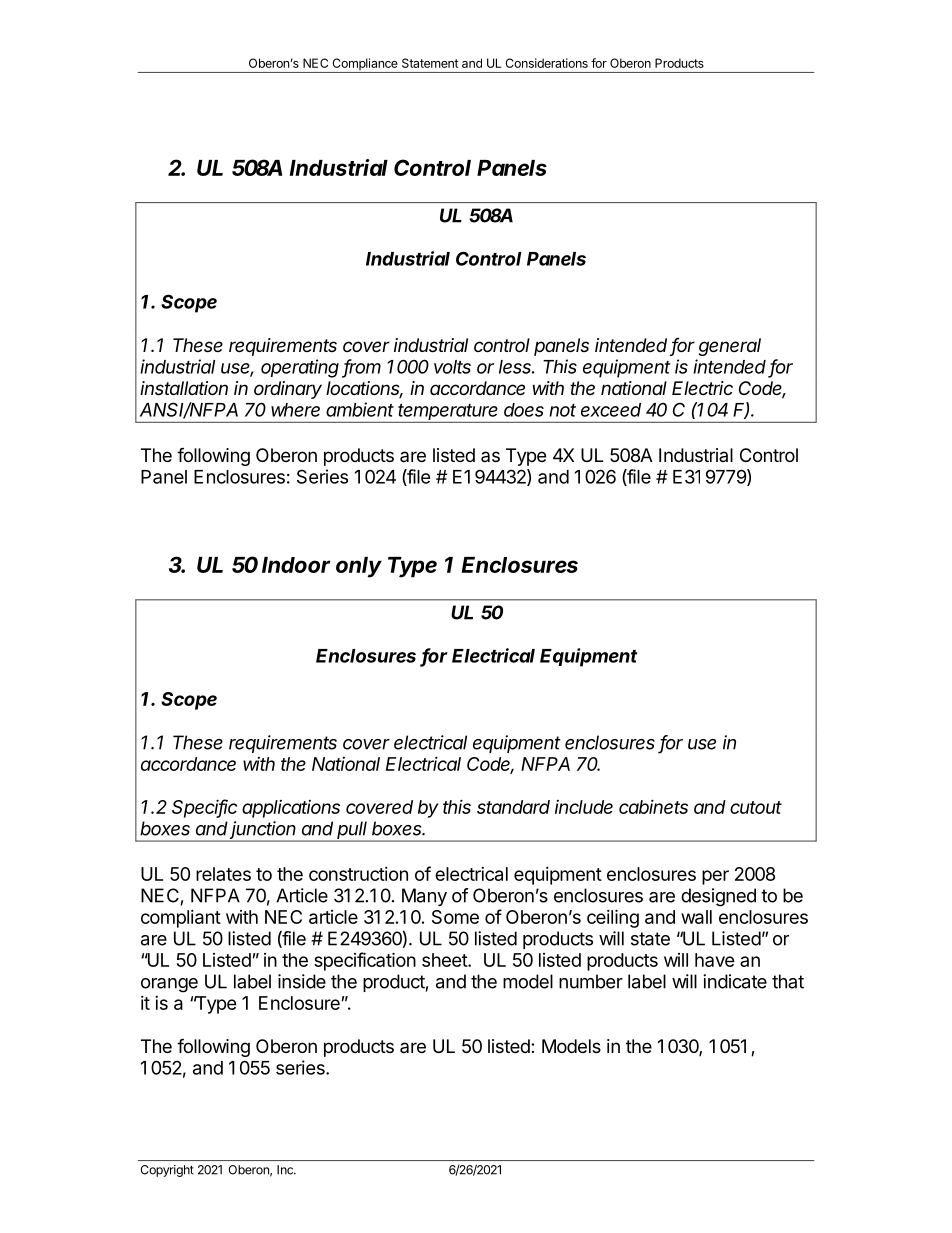  What do you see at coordinates (365, 65) in the page?
I see `Compliance` at bounding box center [365, 65].
